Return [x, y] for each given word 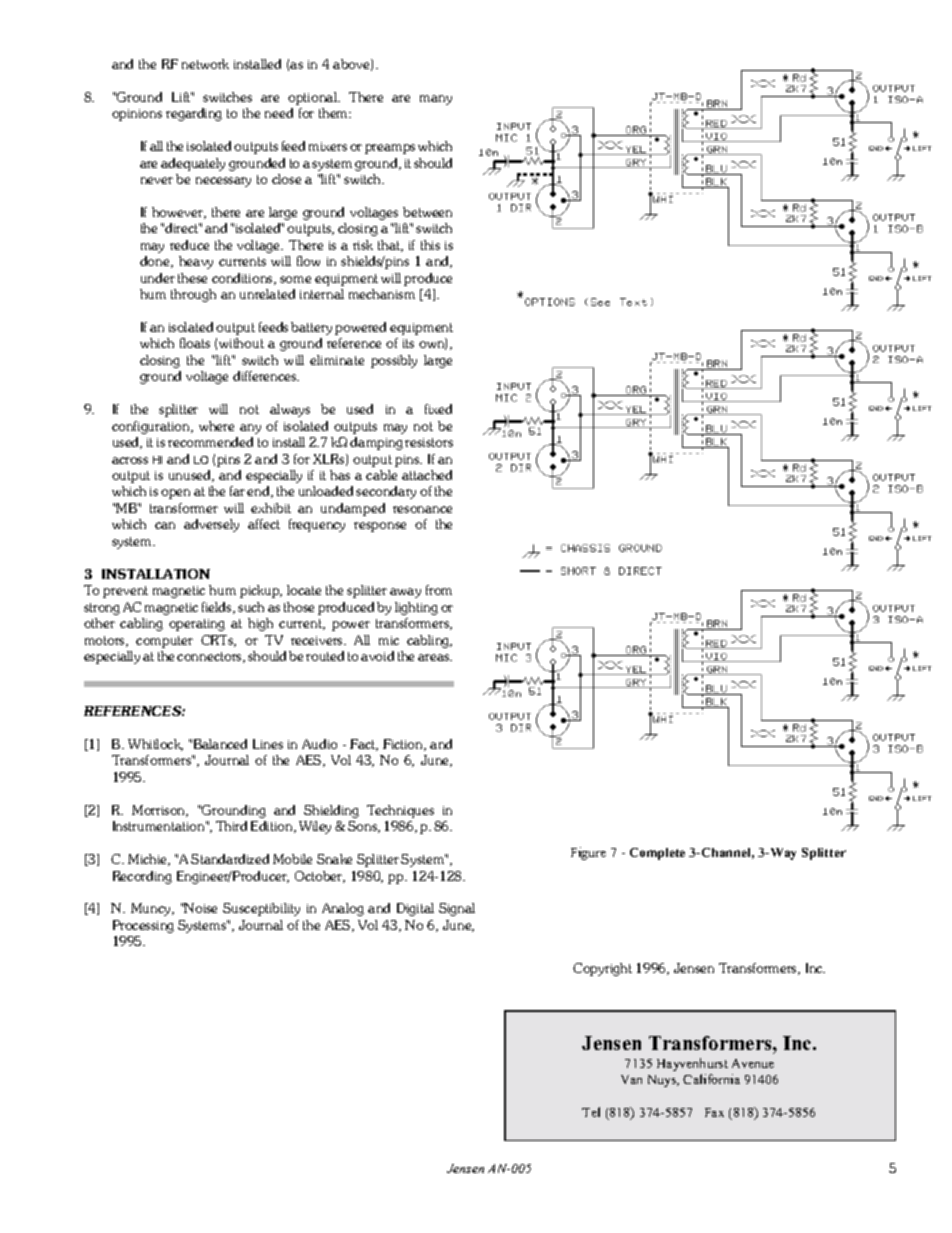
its [408, 343]
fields [218, 608]
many [436, 100]
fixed [438, 409]
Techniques [400, 811]
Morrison [160, 811]
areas [435, 657]
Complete [657, 854]
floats [195, 343]
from [439, 590]
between [427, 212]
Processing [143, 926]
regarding [194, 114]
